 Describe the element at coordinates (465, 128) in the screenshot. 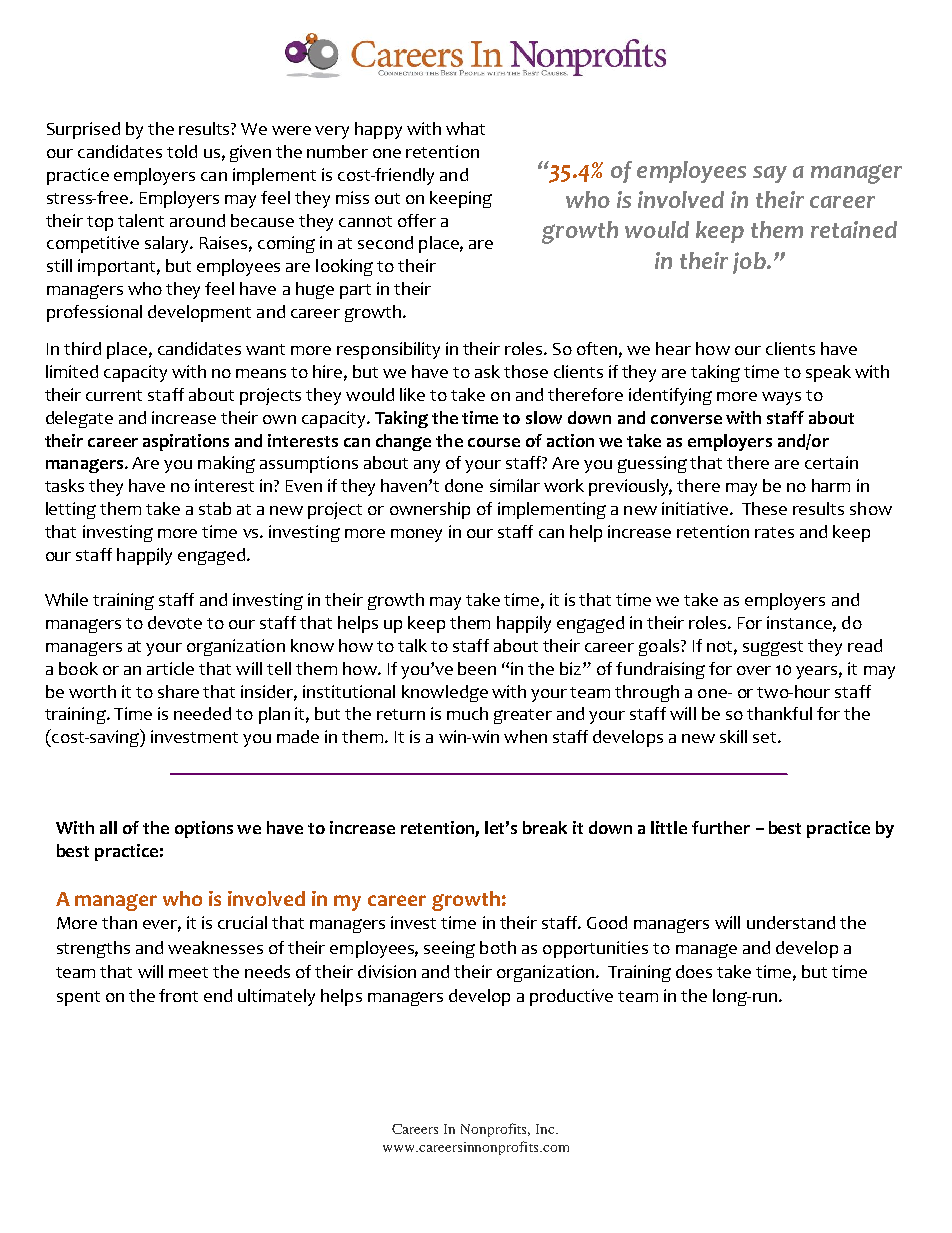

I see `what` at that location.
